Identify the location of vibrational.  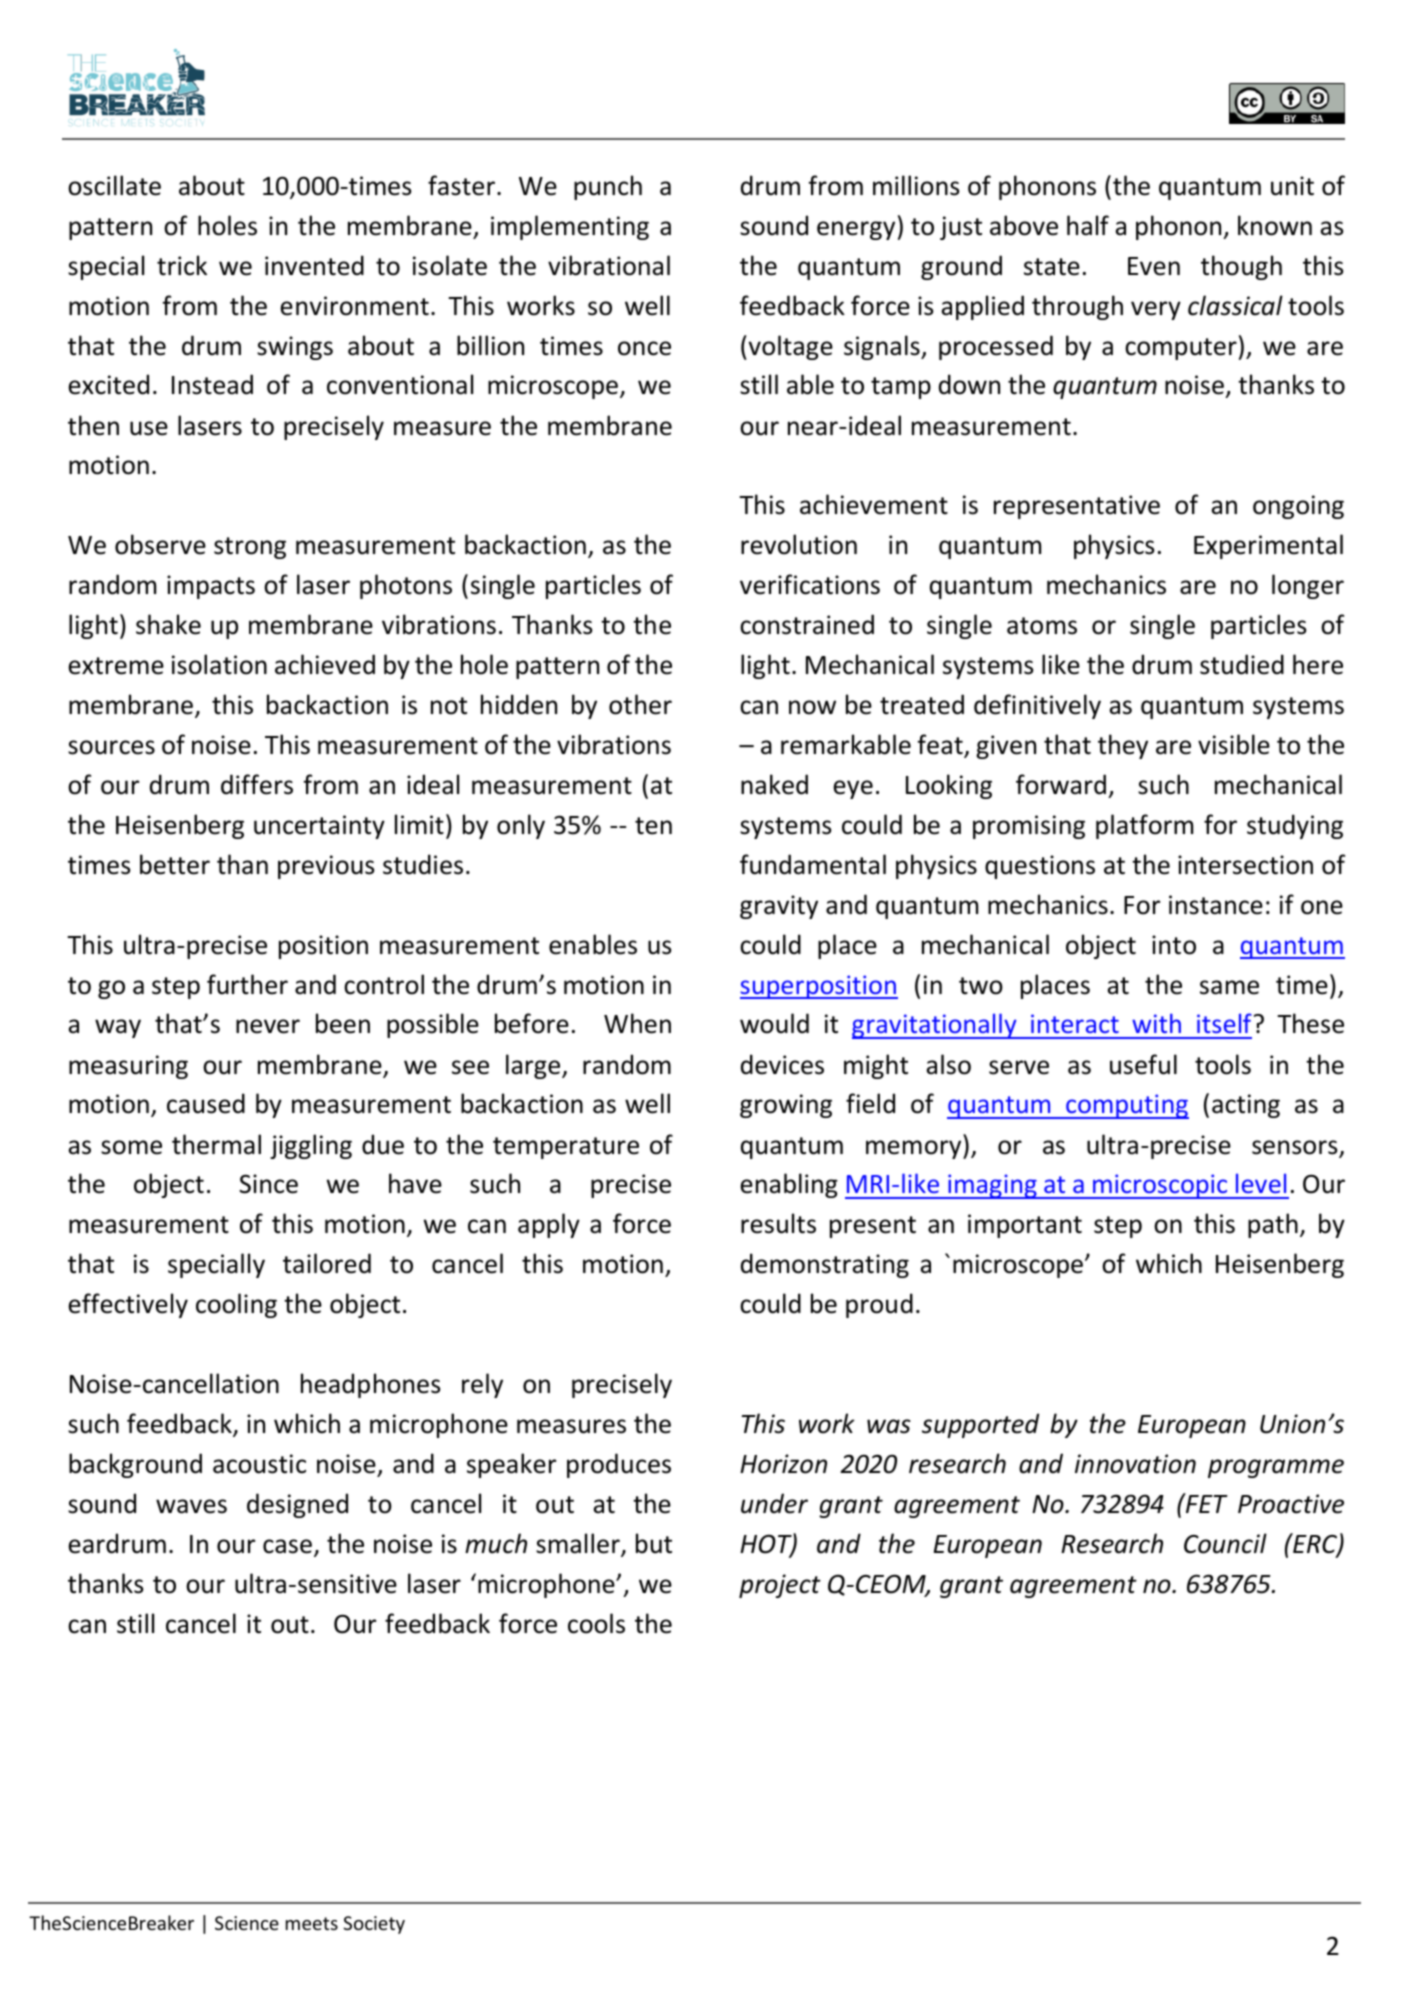
(609, 265).
